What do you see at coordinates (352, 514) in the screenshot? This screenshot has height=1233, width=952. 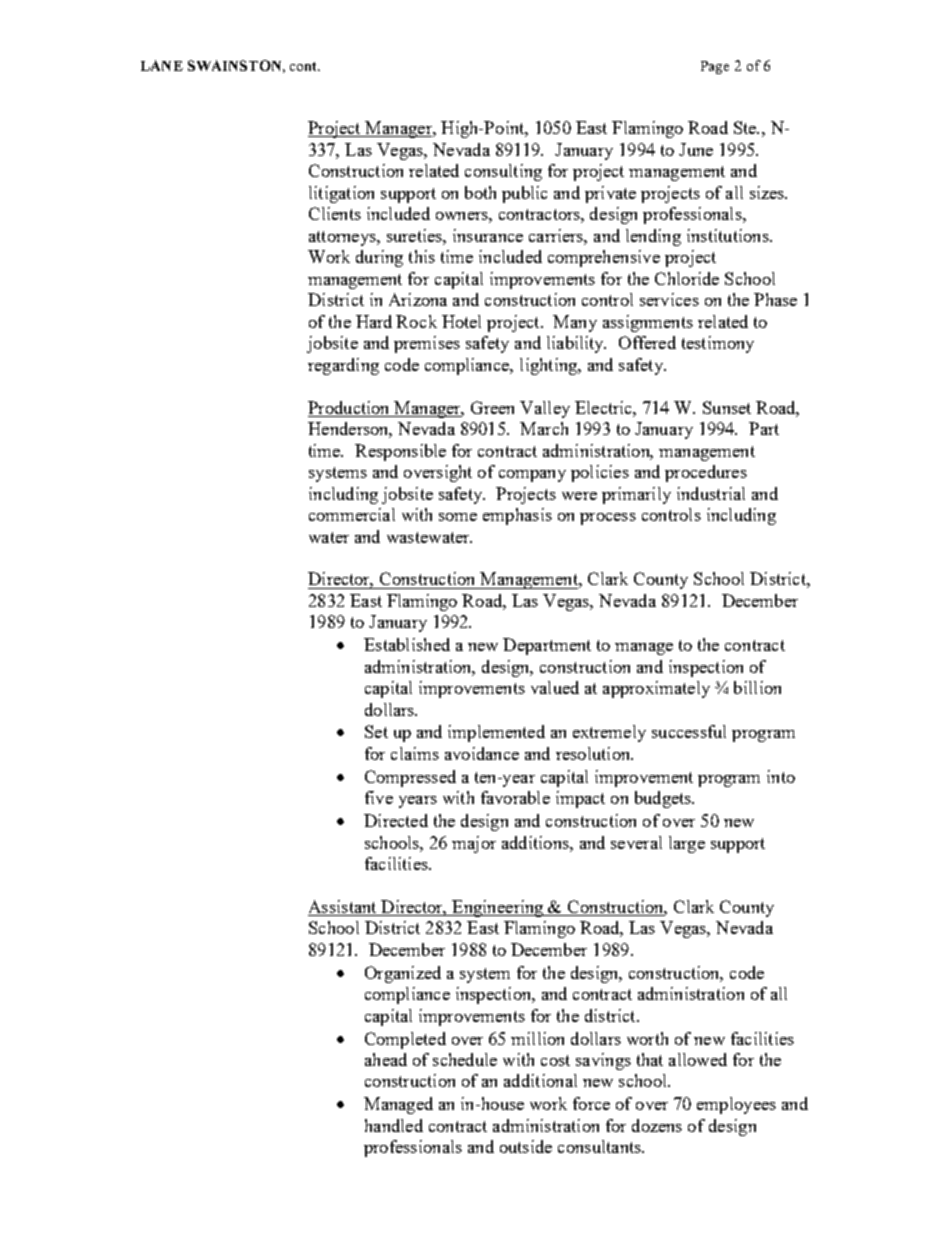 I see `commercial` at bounding box center [352, 514].
